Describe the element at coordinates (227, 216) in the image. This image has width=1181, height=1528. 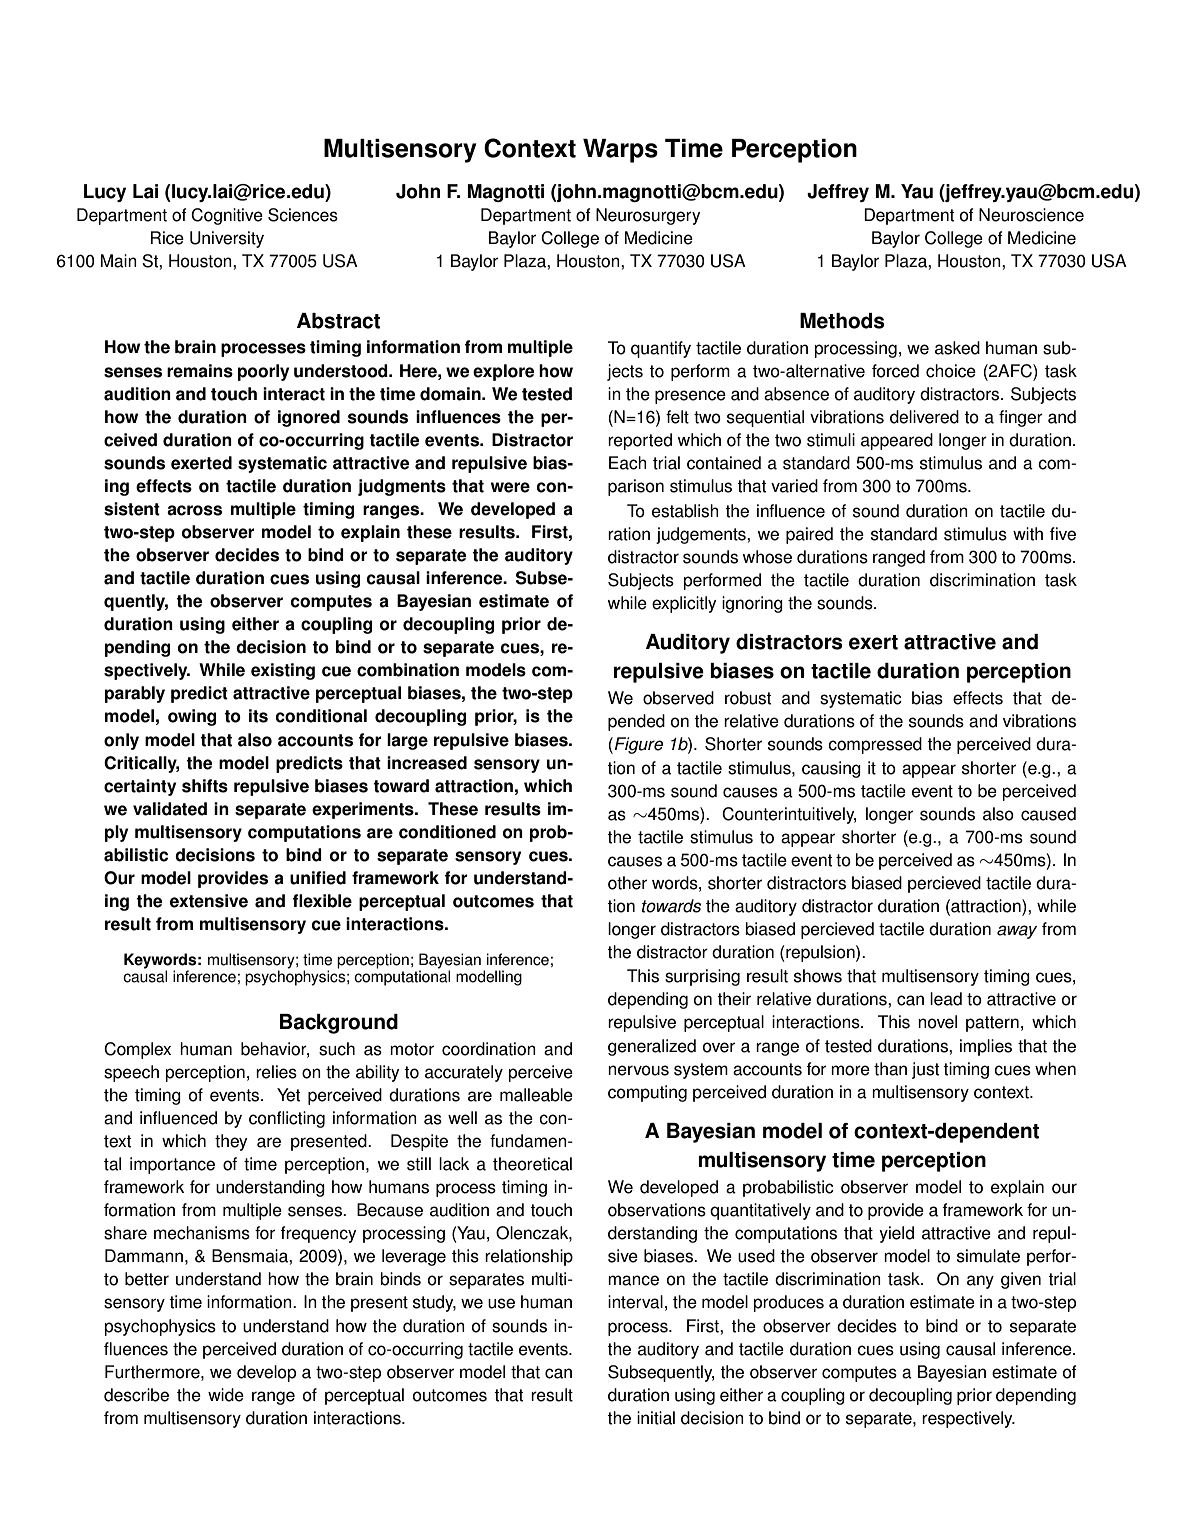
I see `Cognitive` at that location.
